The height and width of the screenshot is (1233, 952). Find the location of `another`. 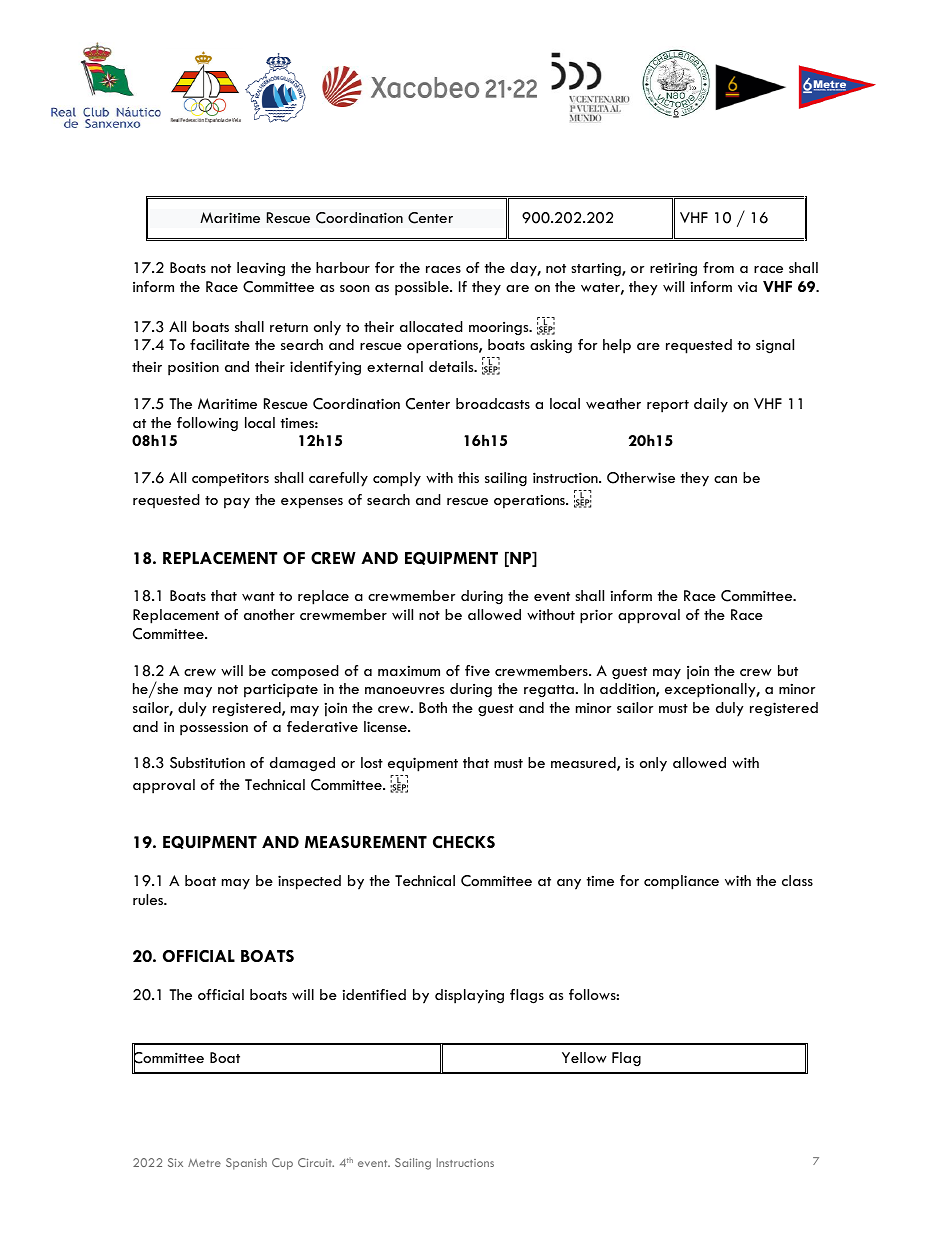

another is located at coordinates (269, 614).
